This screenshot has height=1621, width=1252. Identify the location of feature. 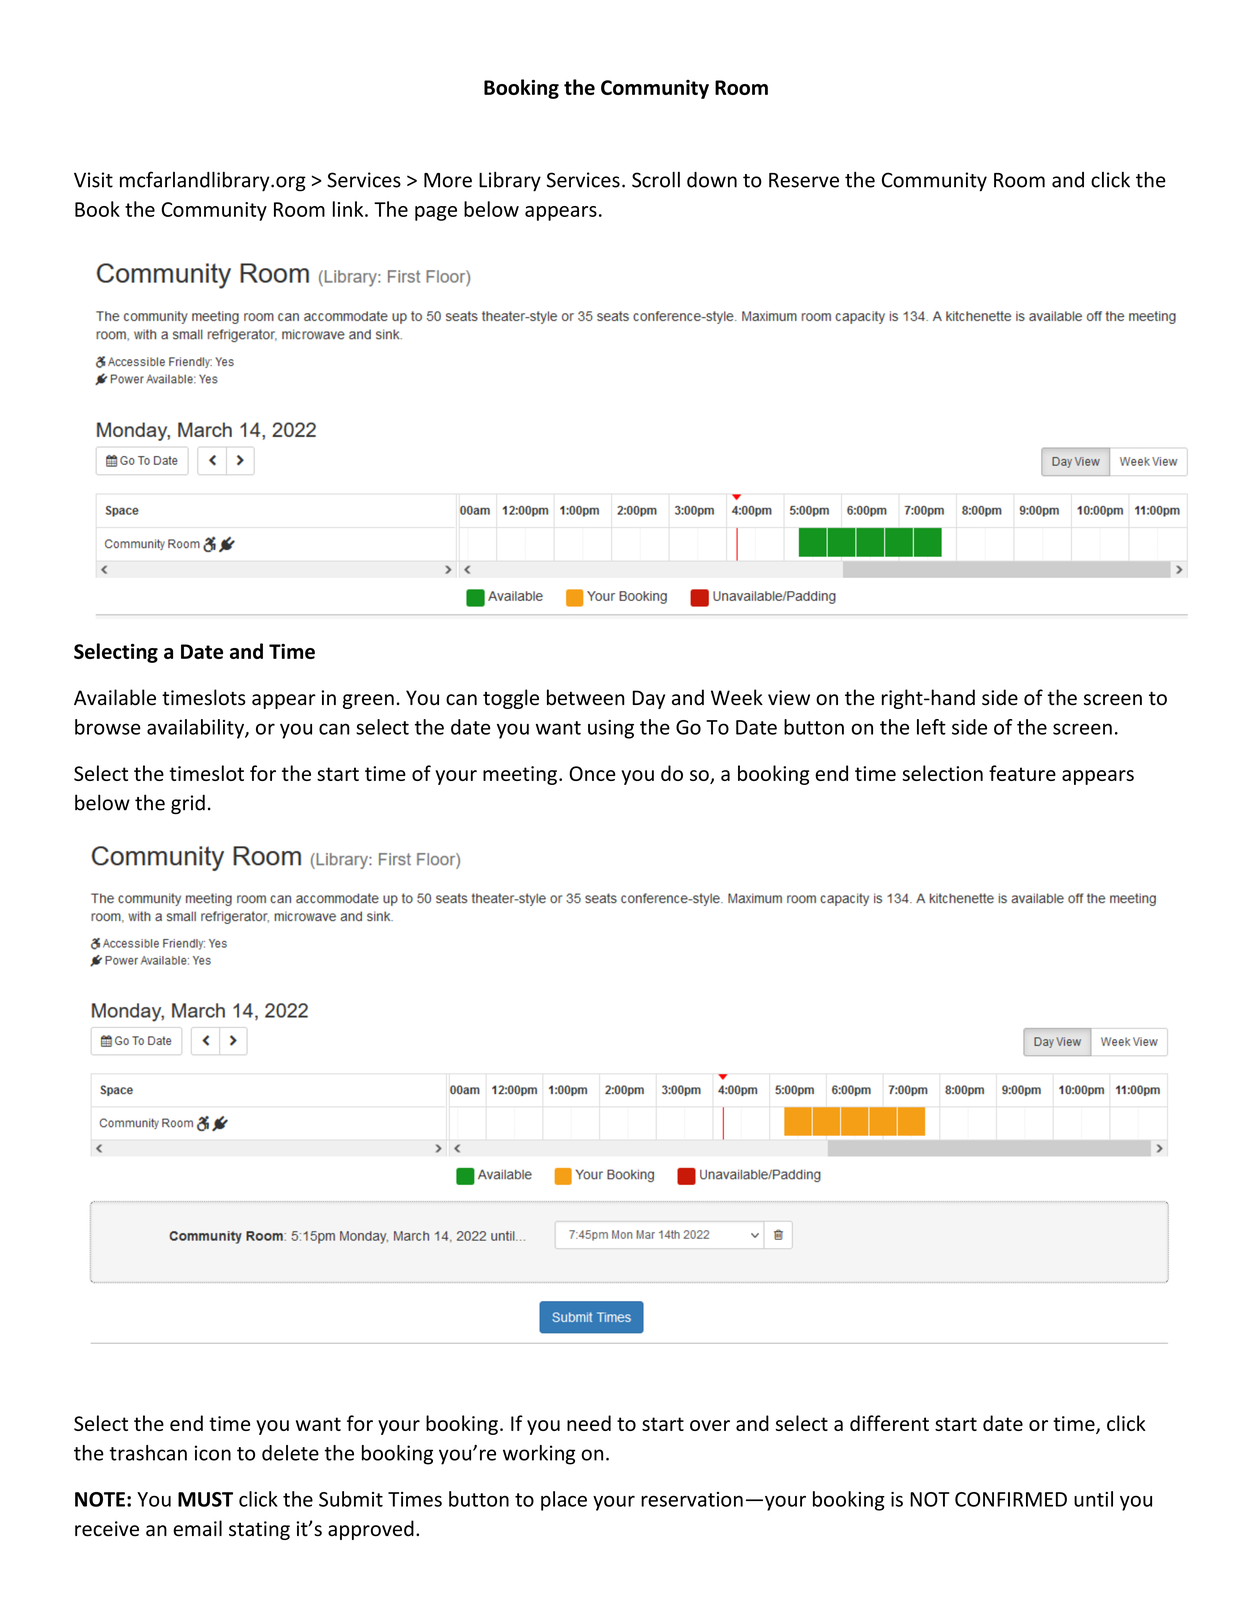
(1022, 773).
